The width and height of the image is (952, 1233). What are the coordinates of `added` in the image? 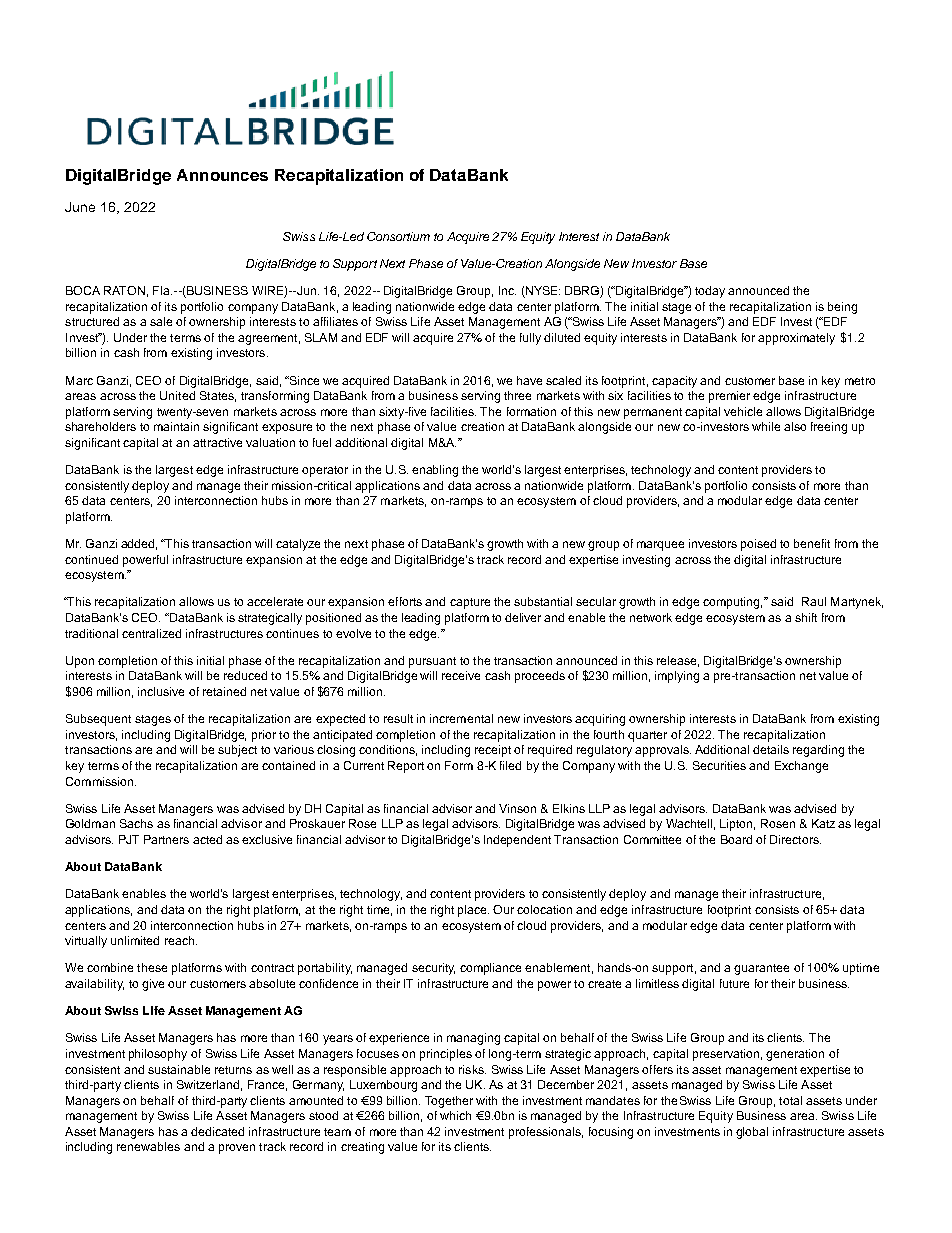 It's located at (139, 544).
